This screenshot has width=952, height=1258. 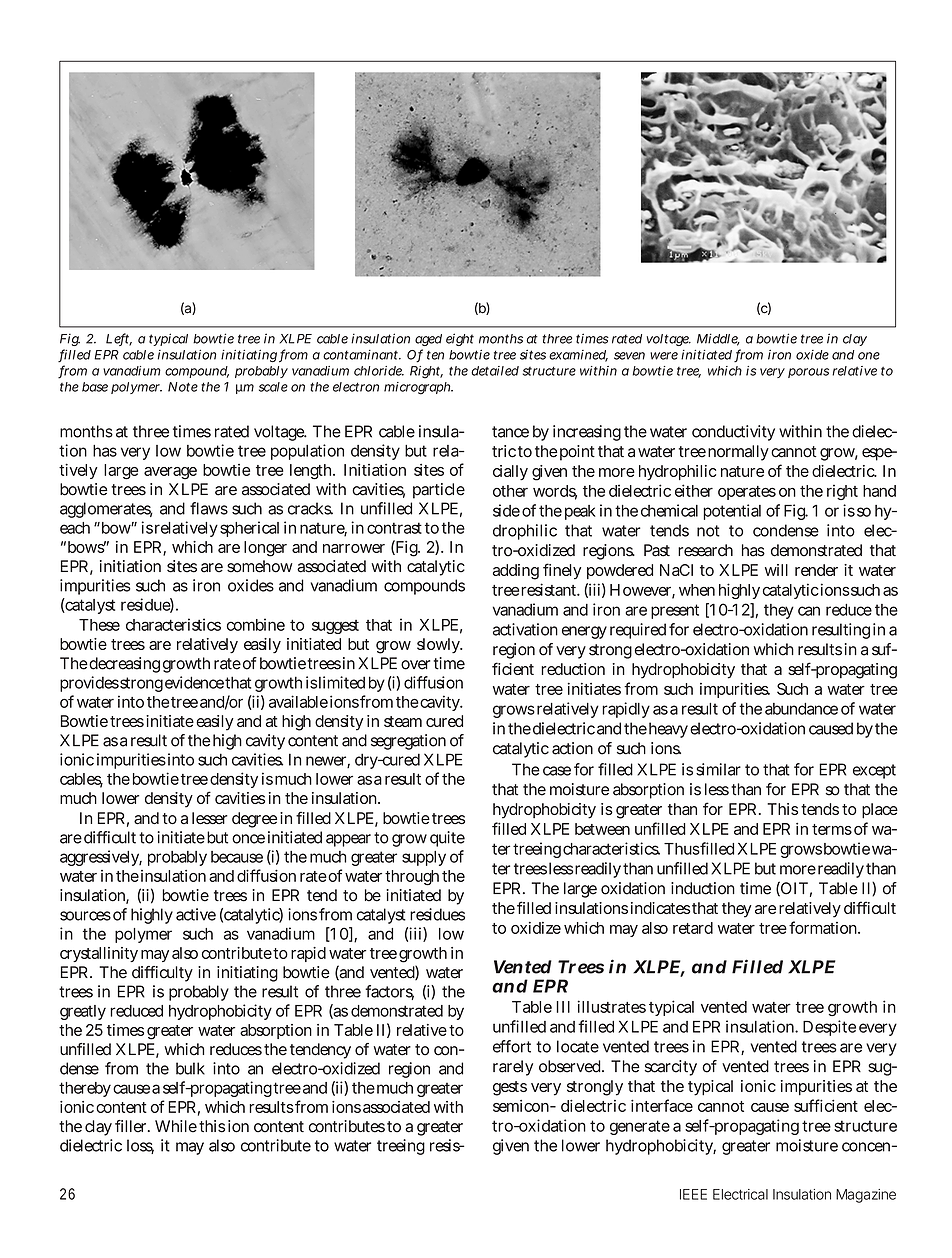 What do you see at coordinates (808, 373) in the screenshot?
I see `porous` at bounding box center [808, 373].
